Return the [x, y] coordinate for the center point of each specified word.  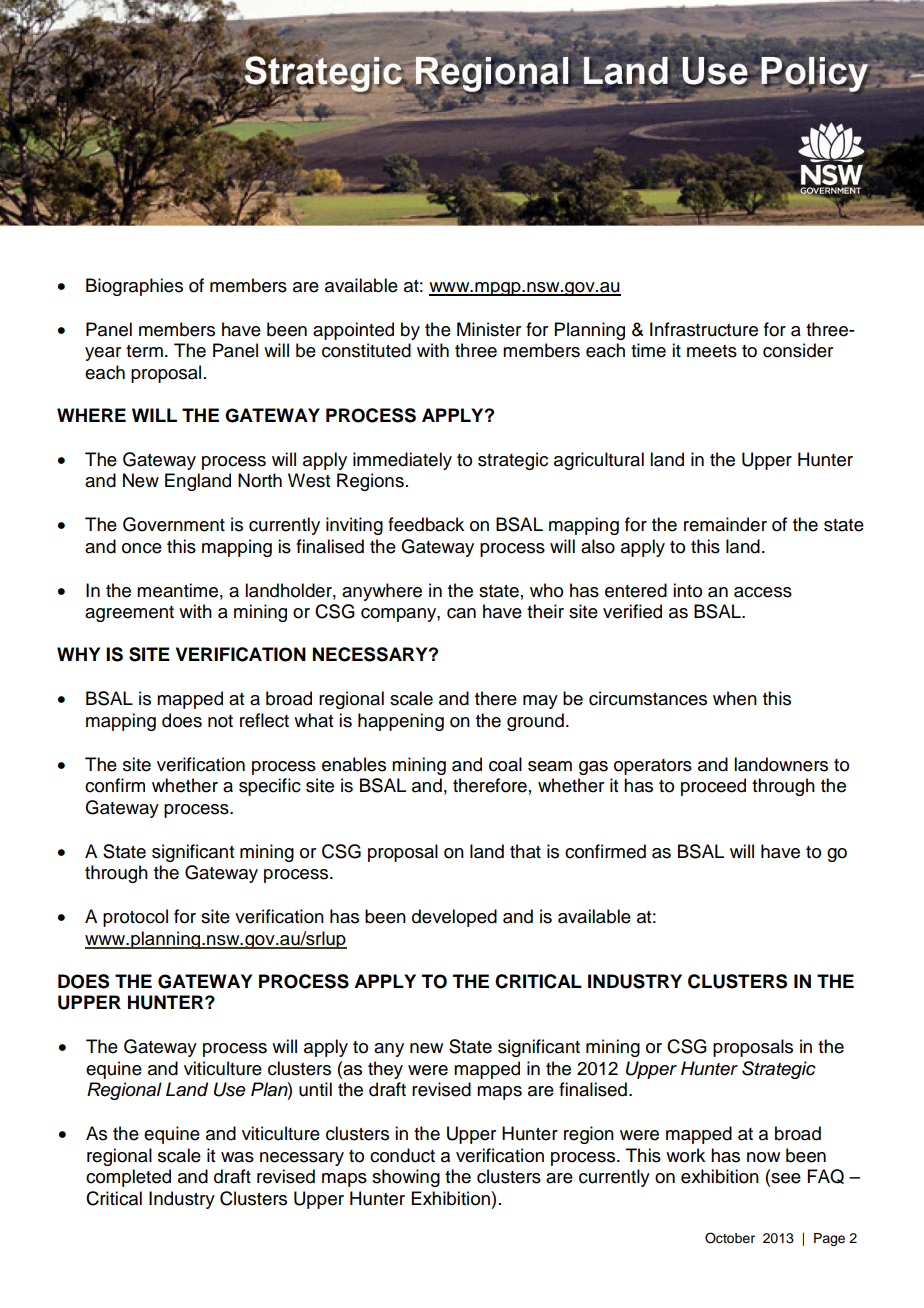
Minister [489, 329]
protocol [135, 918]
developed [454, 918]
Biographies [134, 287]
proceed [713, 787]
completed [128, 1178]
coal [505, 764]
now [763, 1157]
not [220, 721]
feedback [426, 524]
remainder [725, 524]
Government [174, 524]
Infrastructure [704, 329]
